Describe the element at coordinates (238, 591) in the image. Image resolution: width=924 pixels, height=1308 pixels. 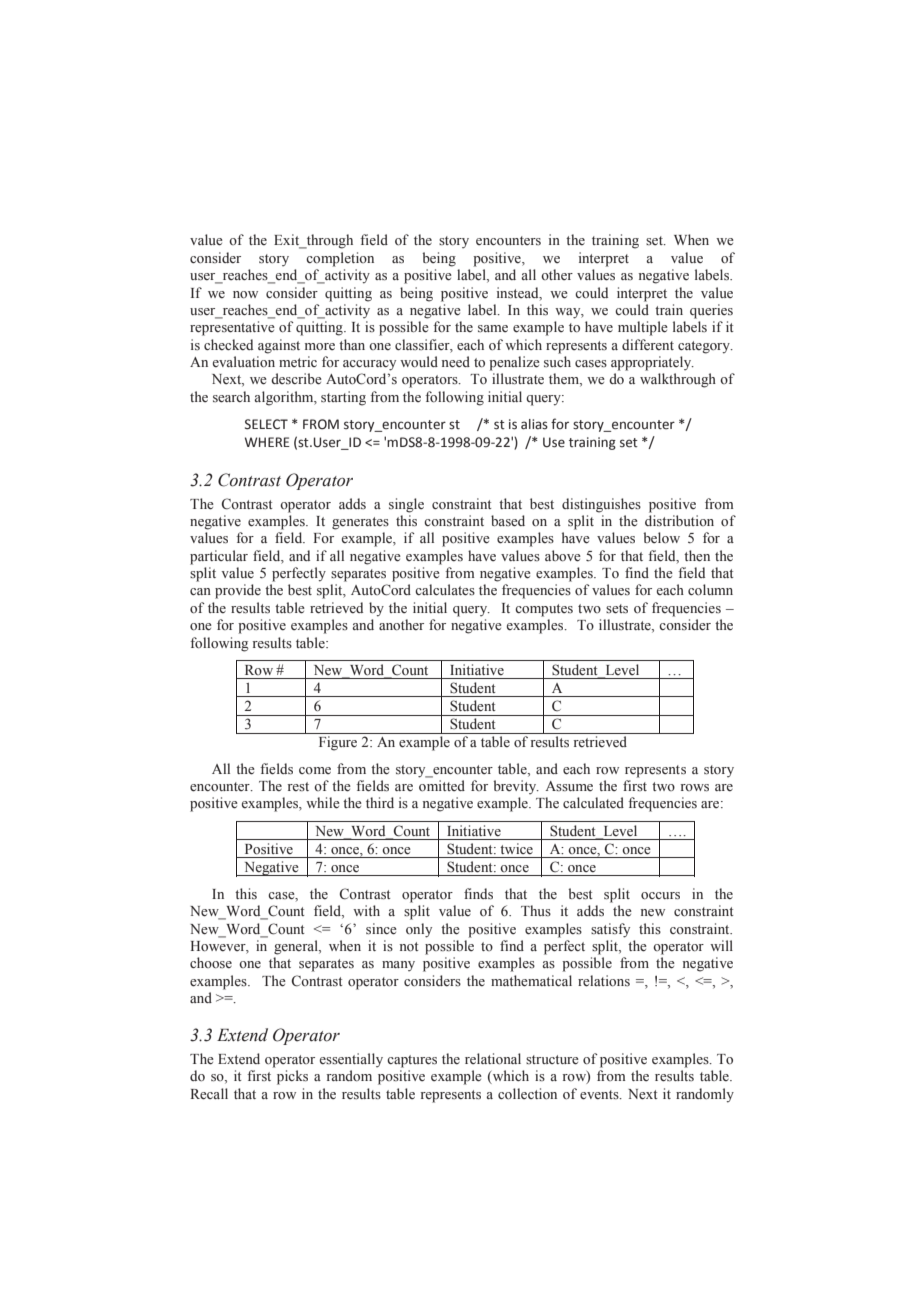
I see `provide` at that location.
